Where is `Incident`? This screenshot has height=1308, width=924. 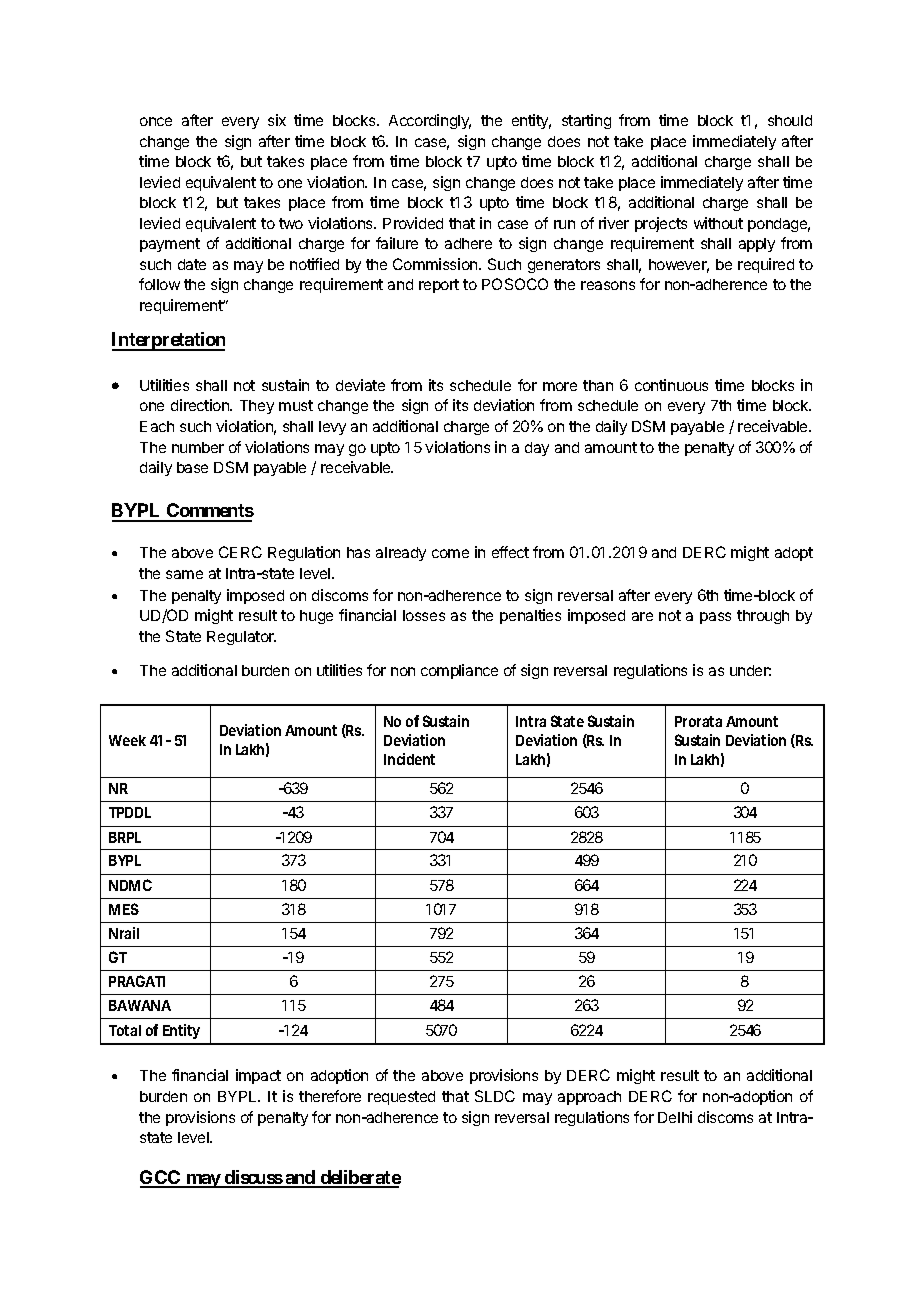 Incident is located at coordinates (409, 759).
